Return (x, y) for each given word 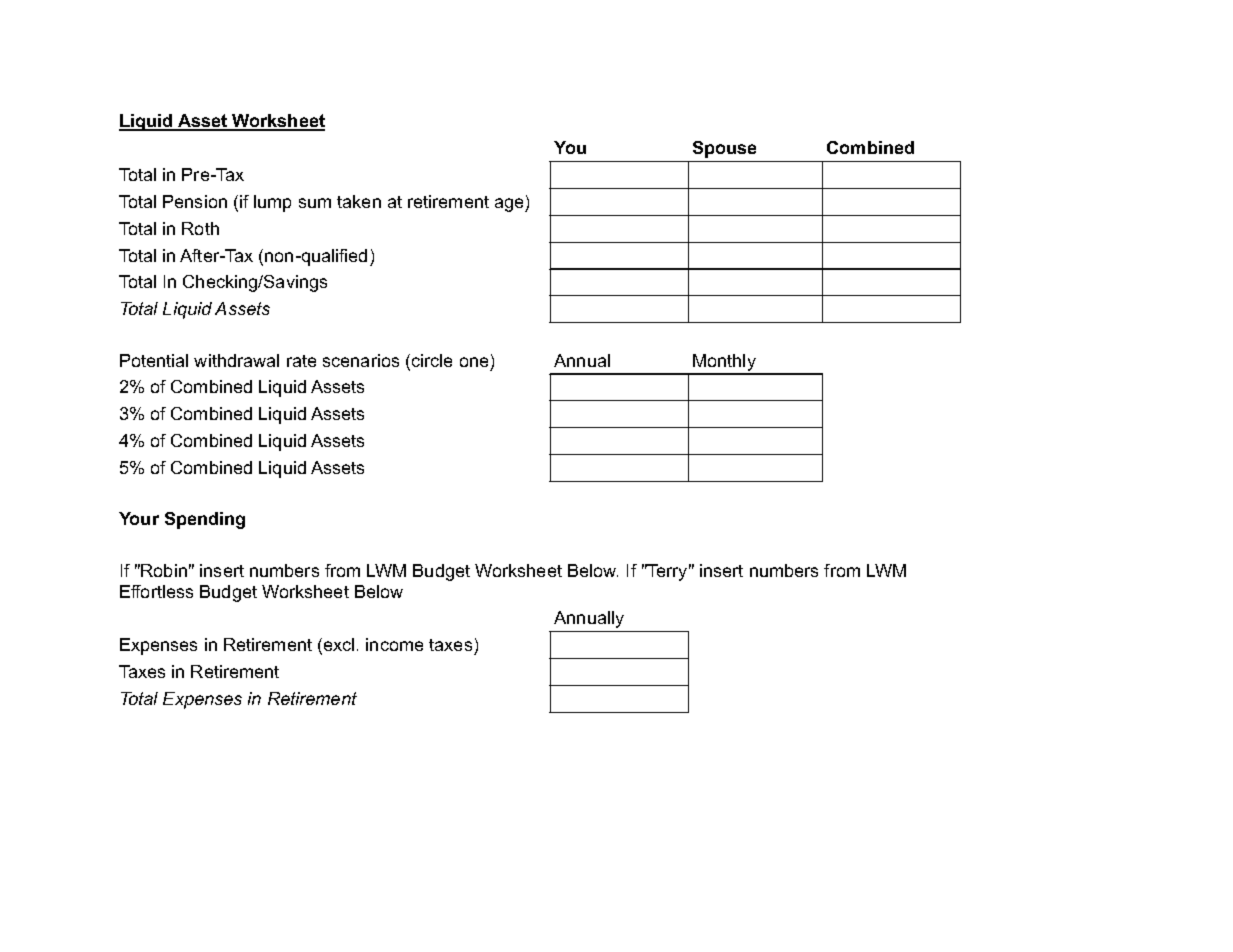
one (474, 362)
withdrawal (236, 360)
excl (339, 644)
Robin (164, 570)
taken (359, 201)
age (510, 205)
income (394, 644)
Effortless (156, 591)
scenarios (361, 360)
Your (139, 518)
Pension (195, 201)
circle (432, 360)
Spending (205, 520)
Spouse (724, 149)
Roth (200, 228)
